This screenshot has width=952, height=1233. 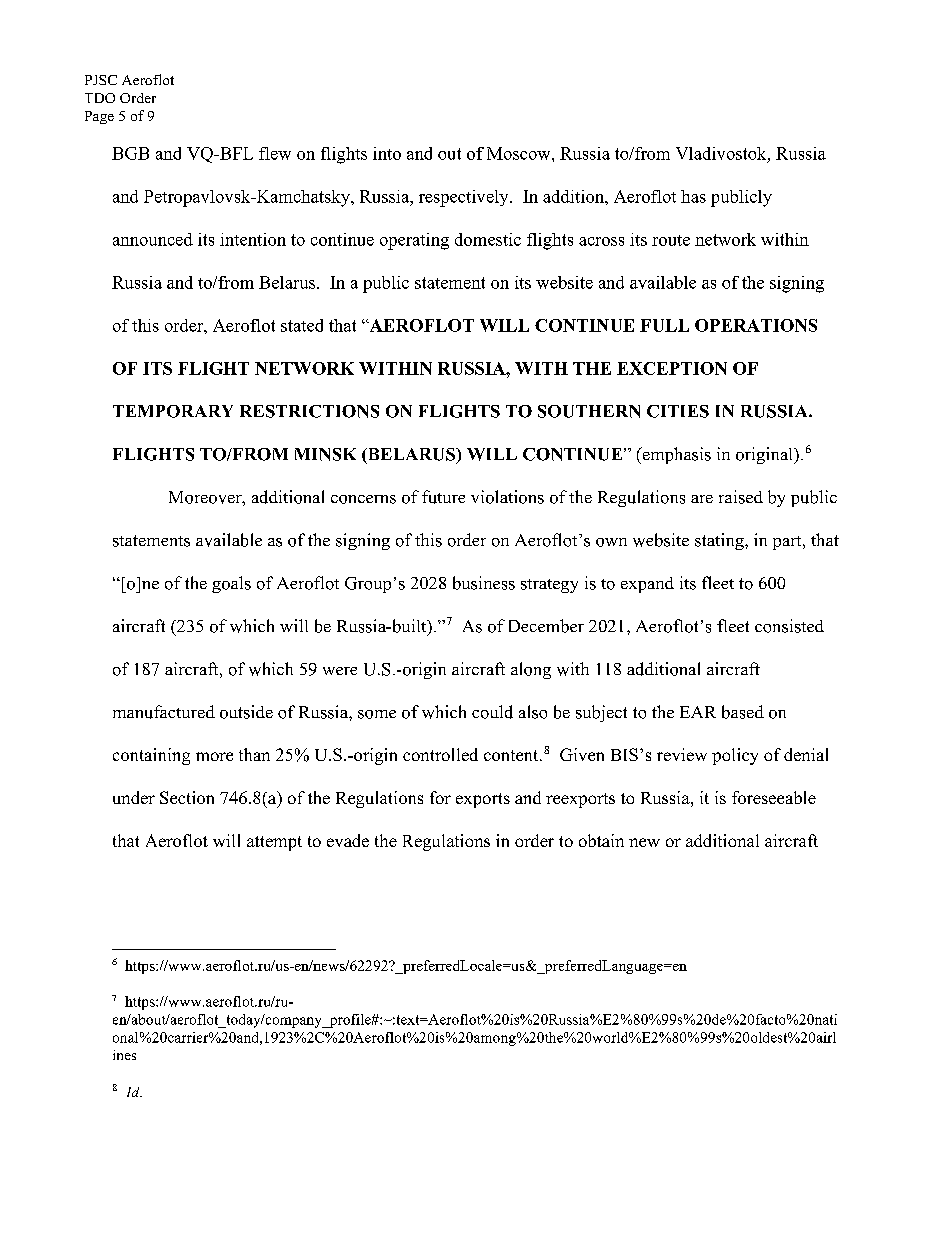 What do you see at coordinates (414, 241) in the screenshot?
I see `operating` at bounding box center [414, 241].
